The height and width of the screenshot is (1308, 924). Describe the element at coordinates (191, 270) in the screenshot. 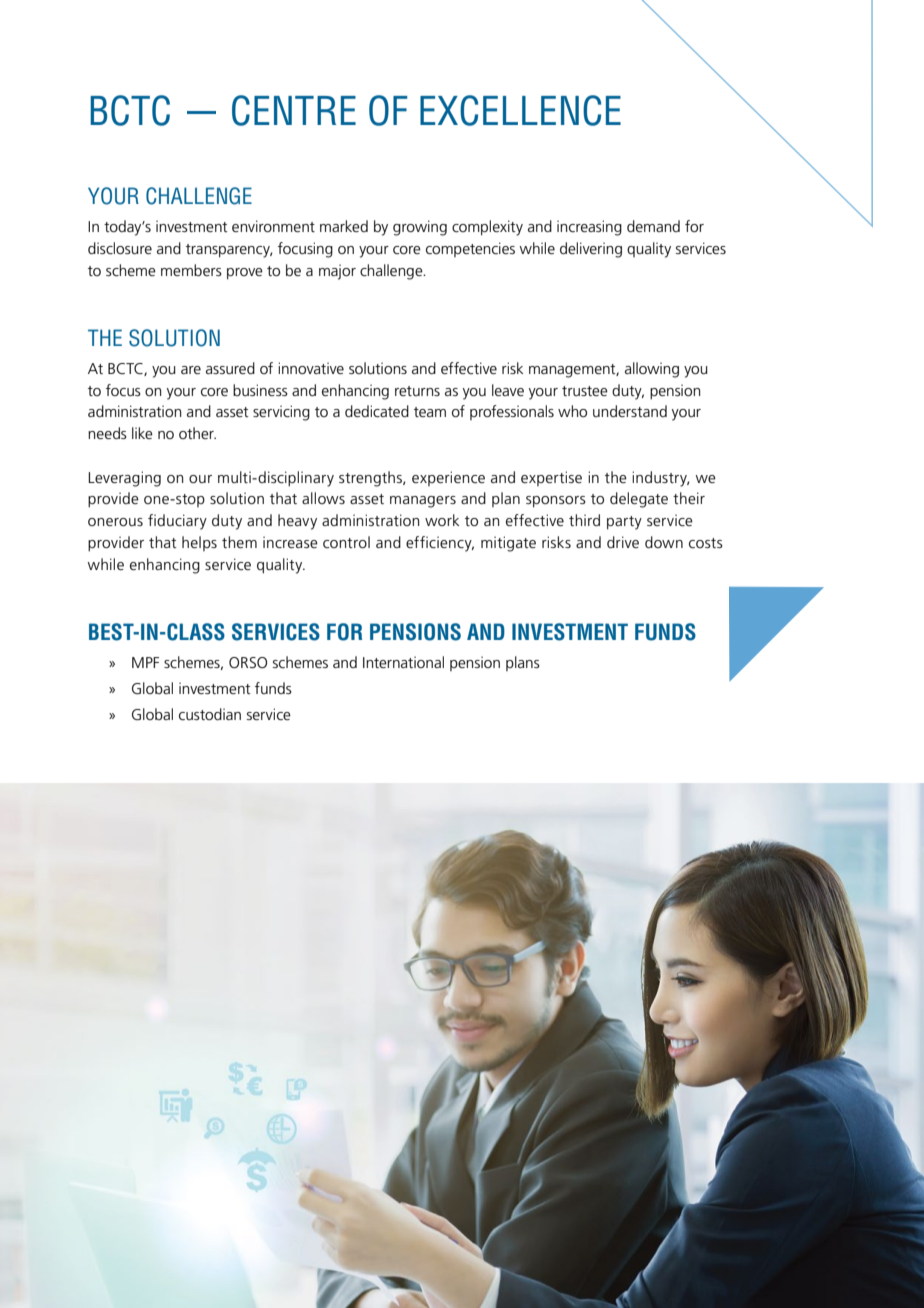

I see `members` at that location.
